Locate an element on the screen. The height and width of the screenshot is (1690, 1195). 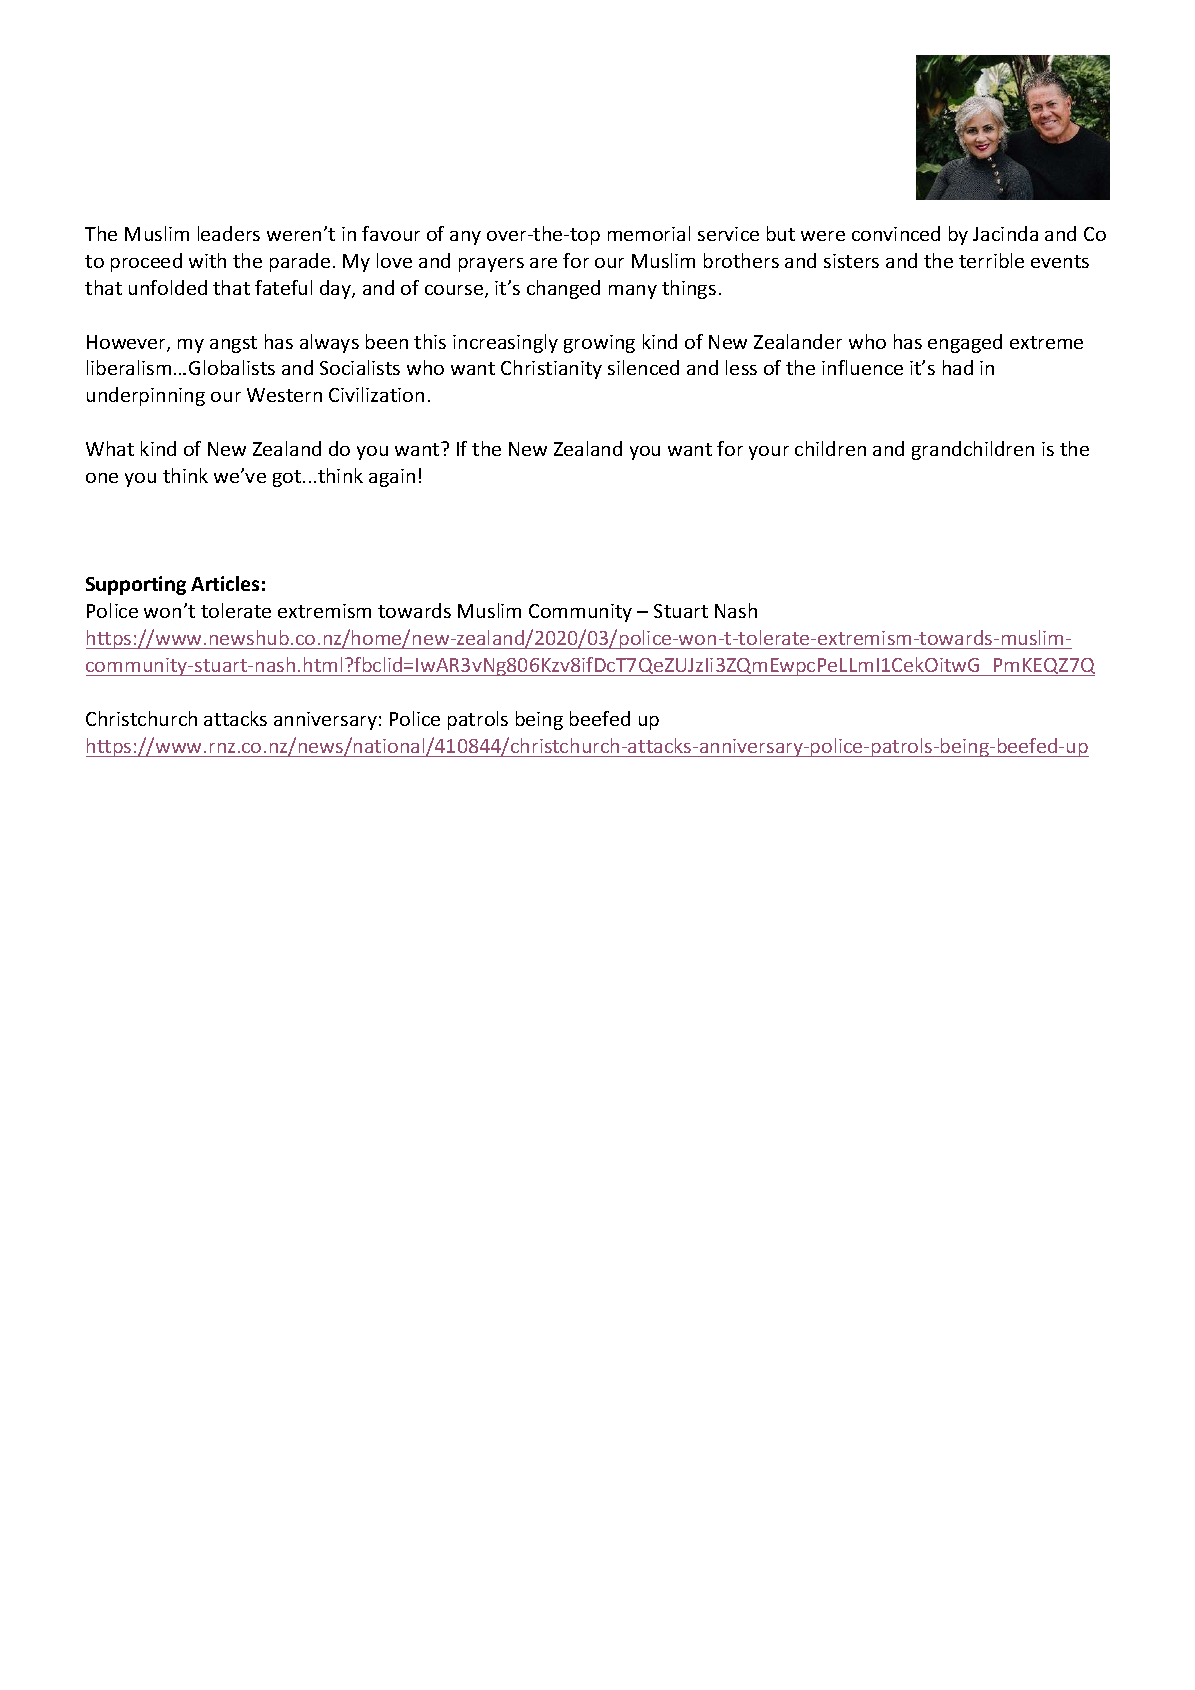
convinced is located at coordinates (896, 233).
